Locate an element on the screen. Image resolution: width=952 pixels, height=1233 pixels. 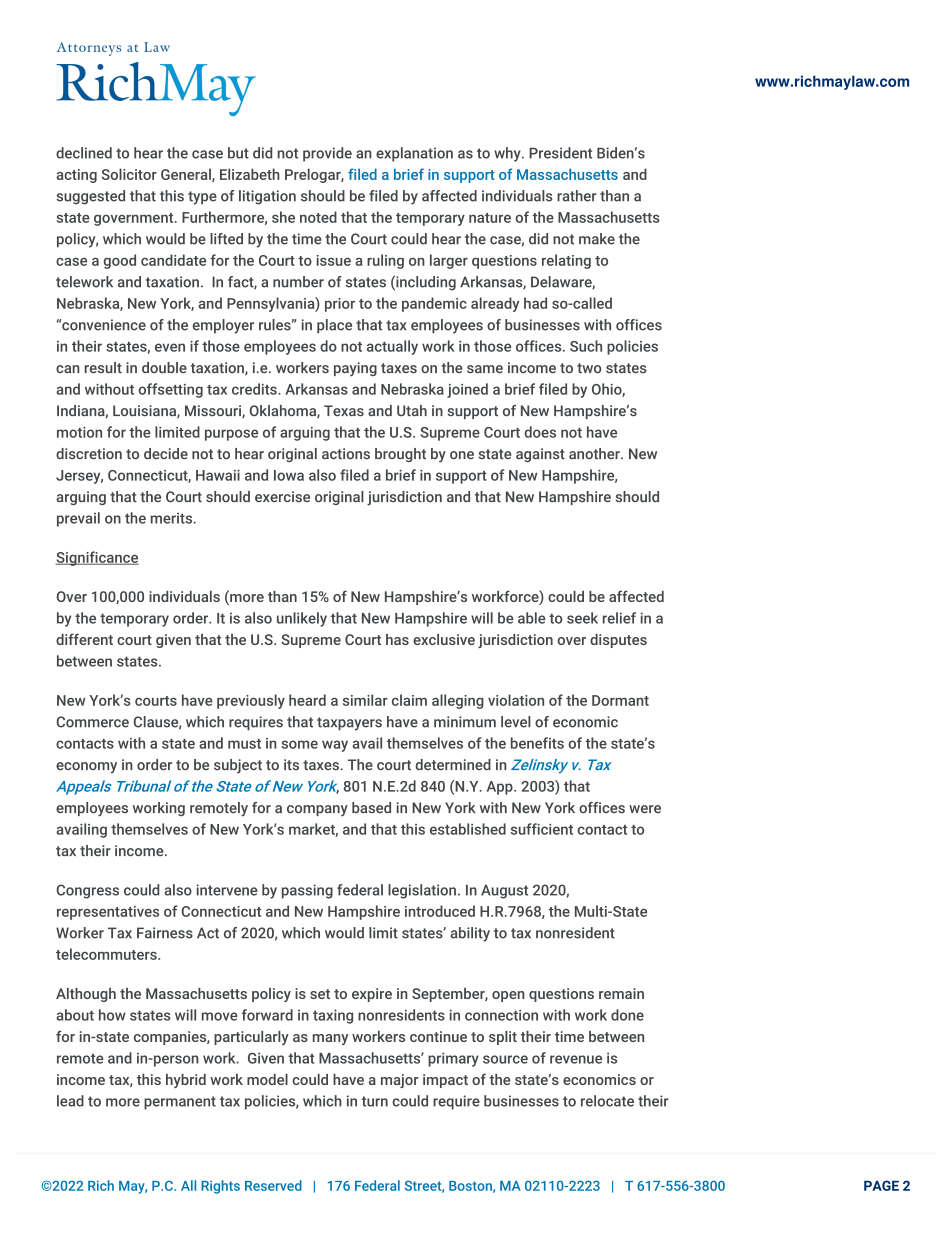
Rights is located at coordinates (220, 1187).
